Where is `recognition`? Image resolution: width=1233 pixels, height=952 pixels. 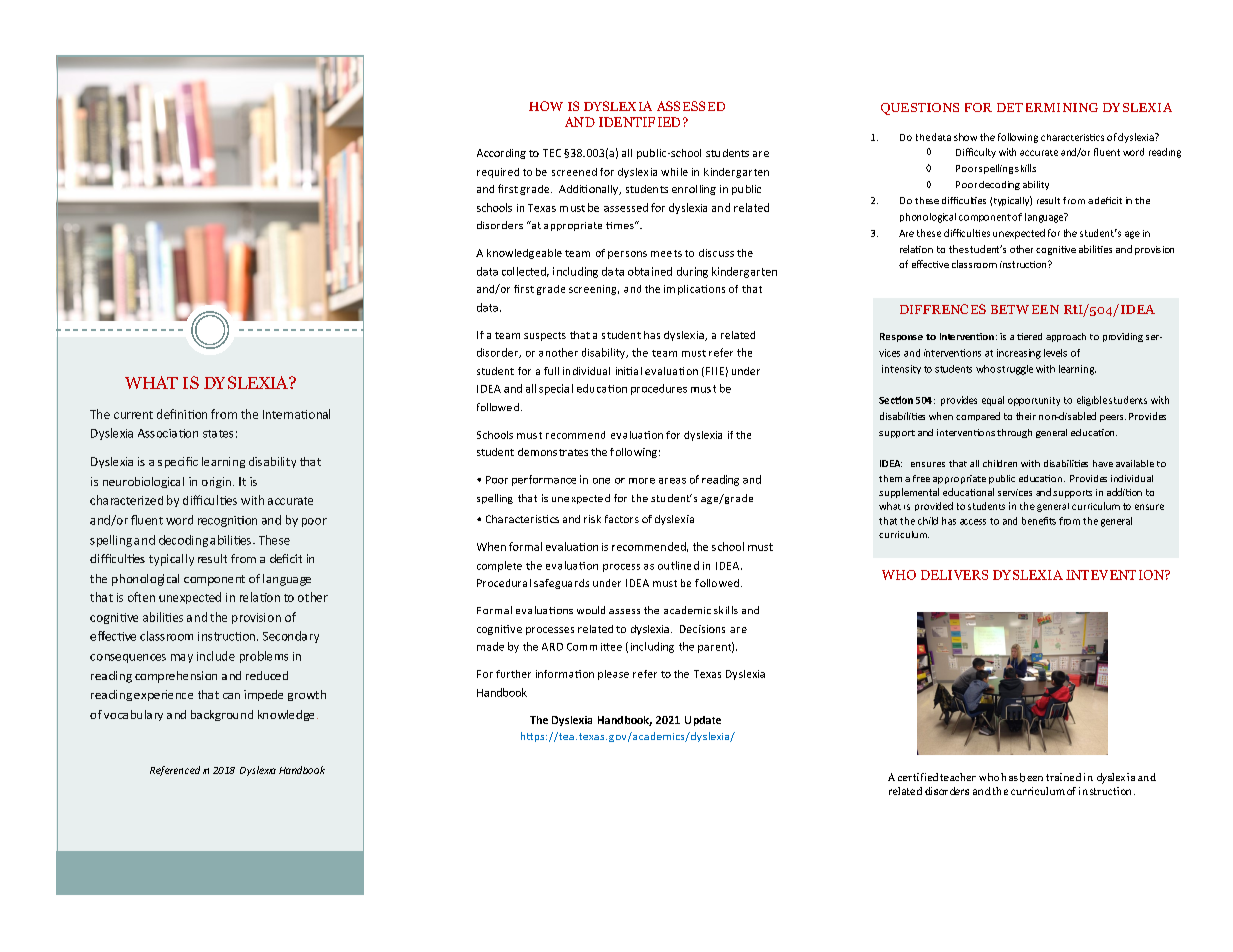
recognition is located at coordinates (227, 521).
